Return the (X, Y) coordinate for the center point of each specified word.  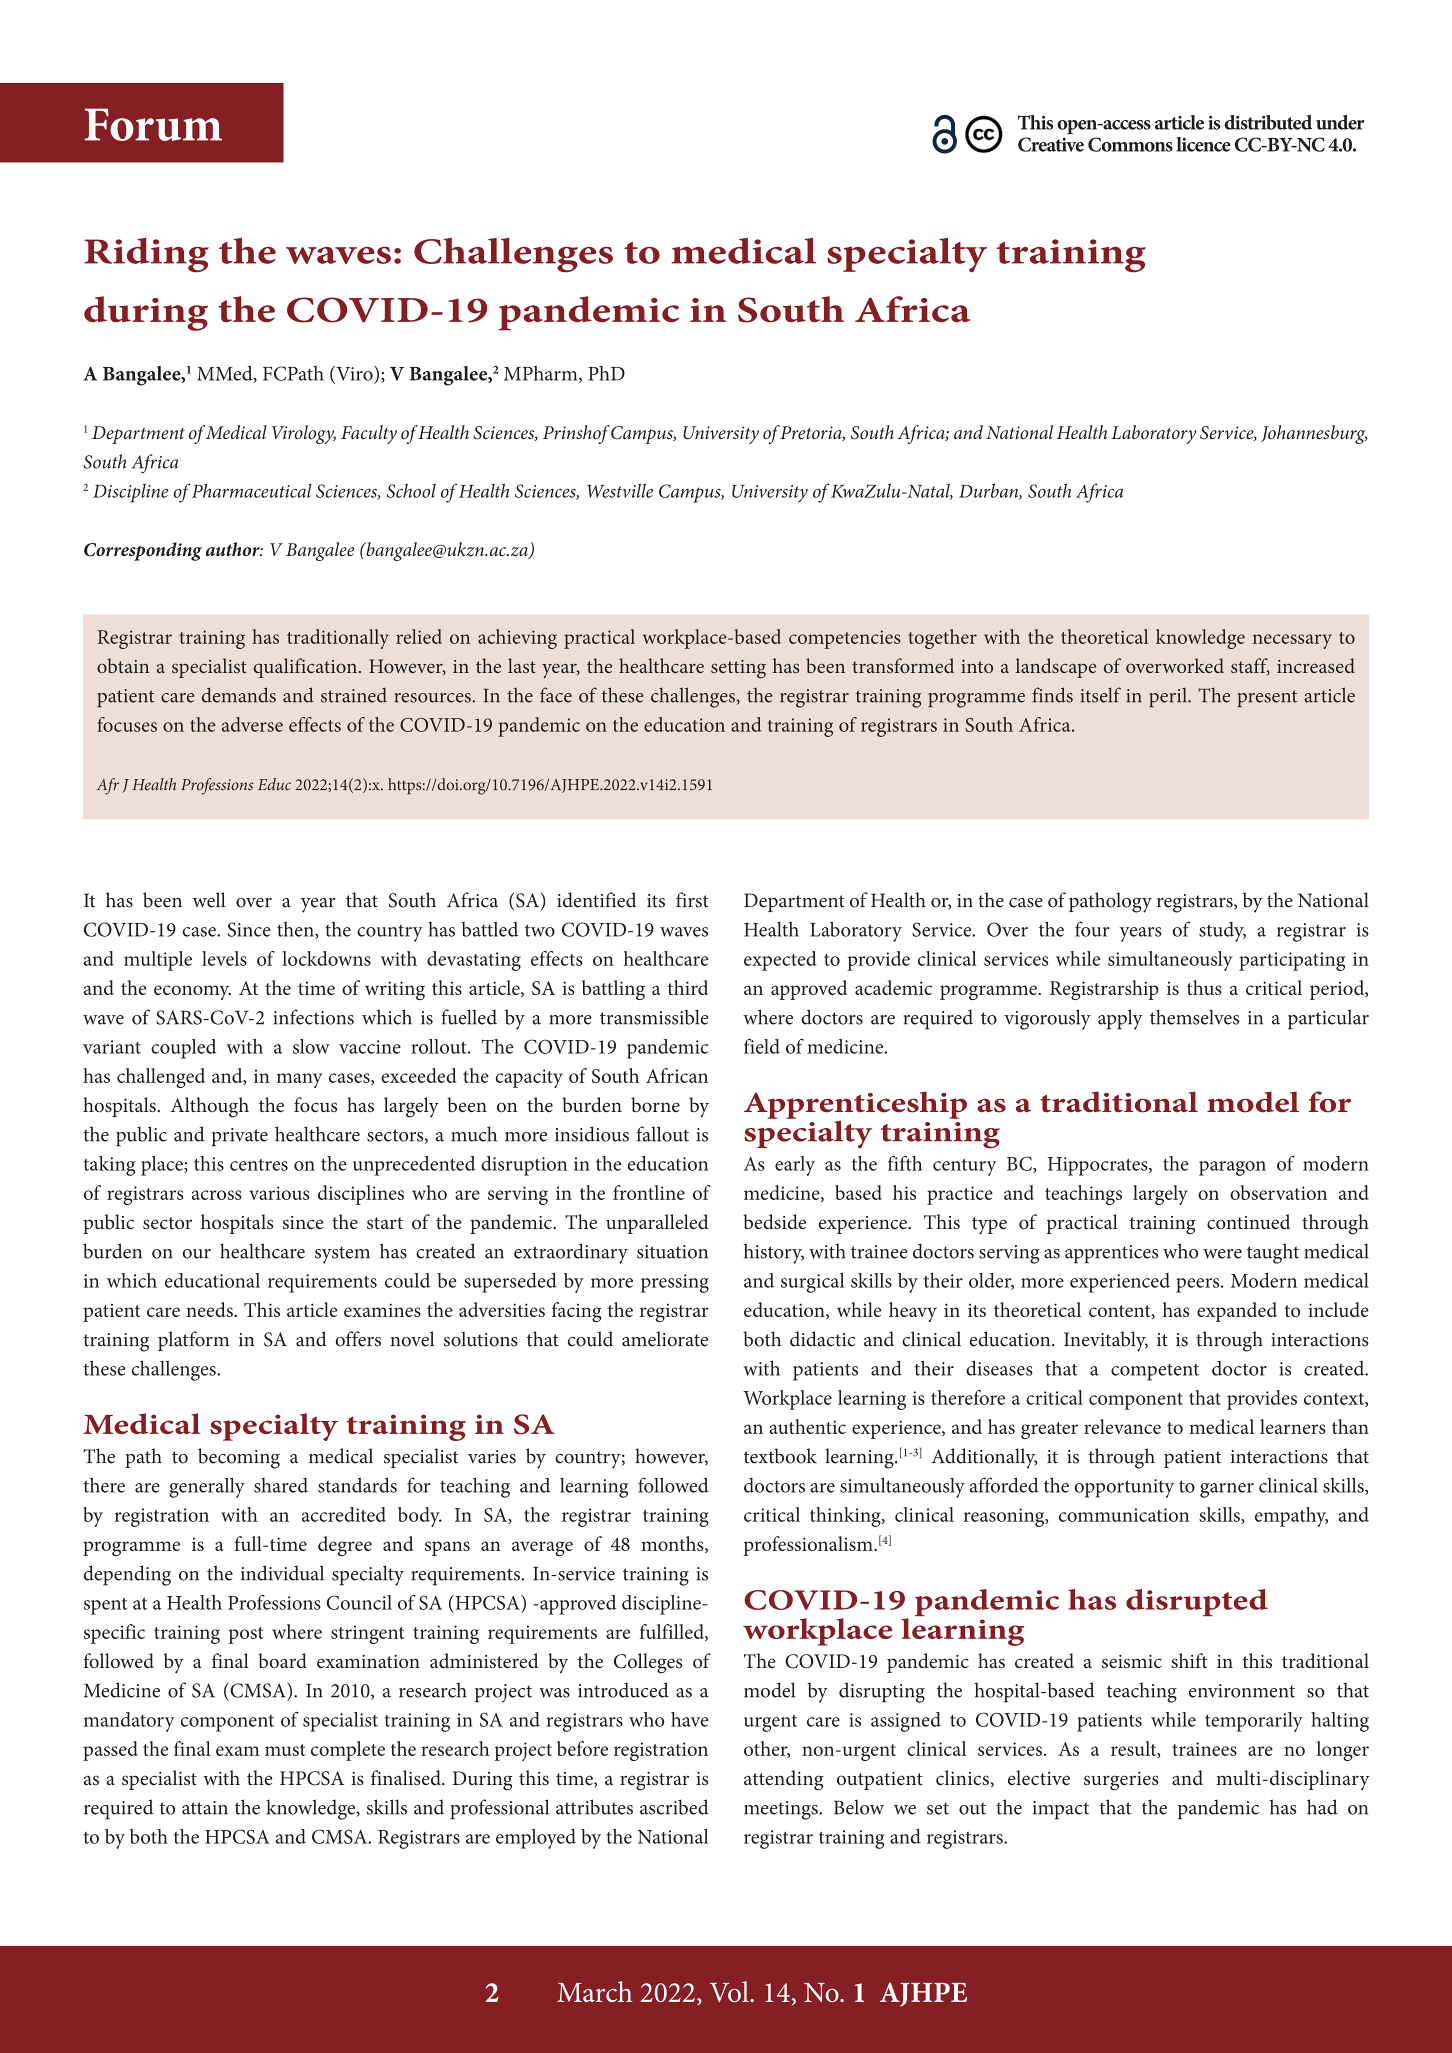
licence (1204, 144)
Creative (1051, 144)
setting (738, 669)
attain (205, 1808)
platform (193, 1341)
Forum (153, 124)
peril (1169, 697)
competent (1155, 1372)
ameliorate (665, 1339)
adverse (252, 724)
